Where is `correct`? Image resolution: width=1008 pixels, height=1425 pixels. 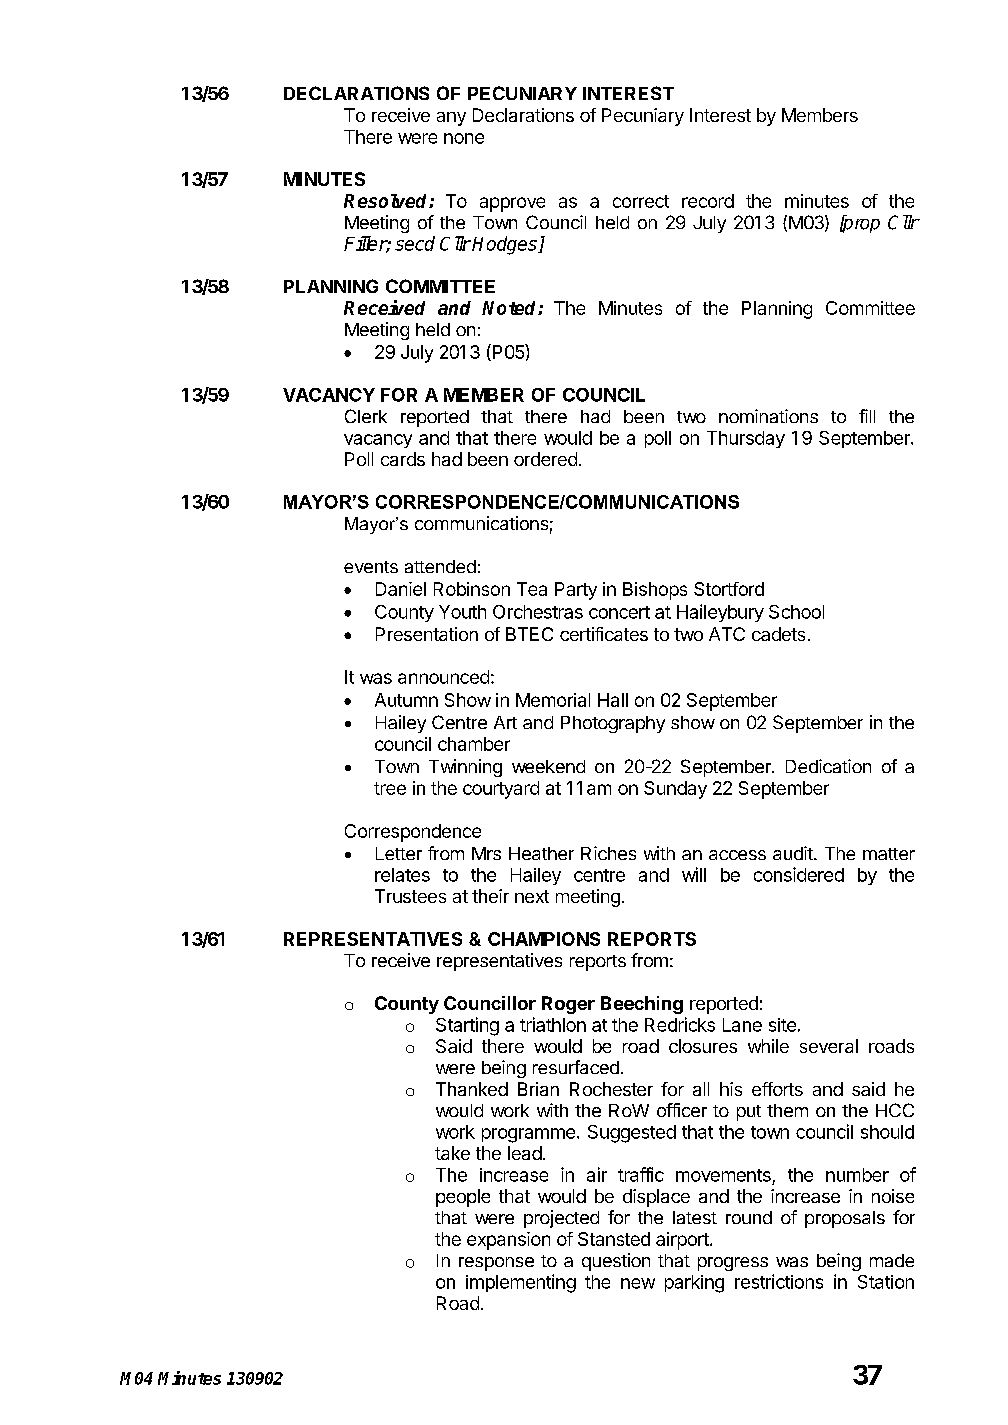 correct is located at coordinates (641, 201).
